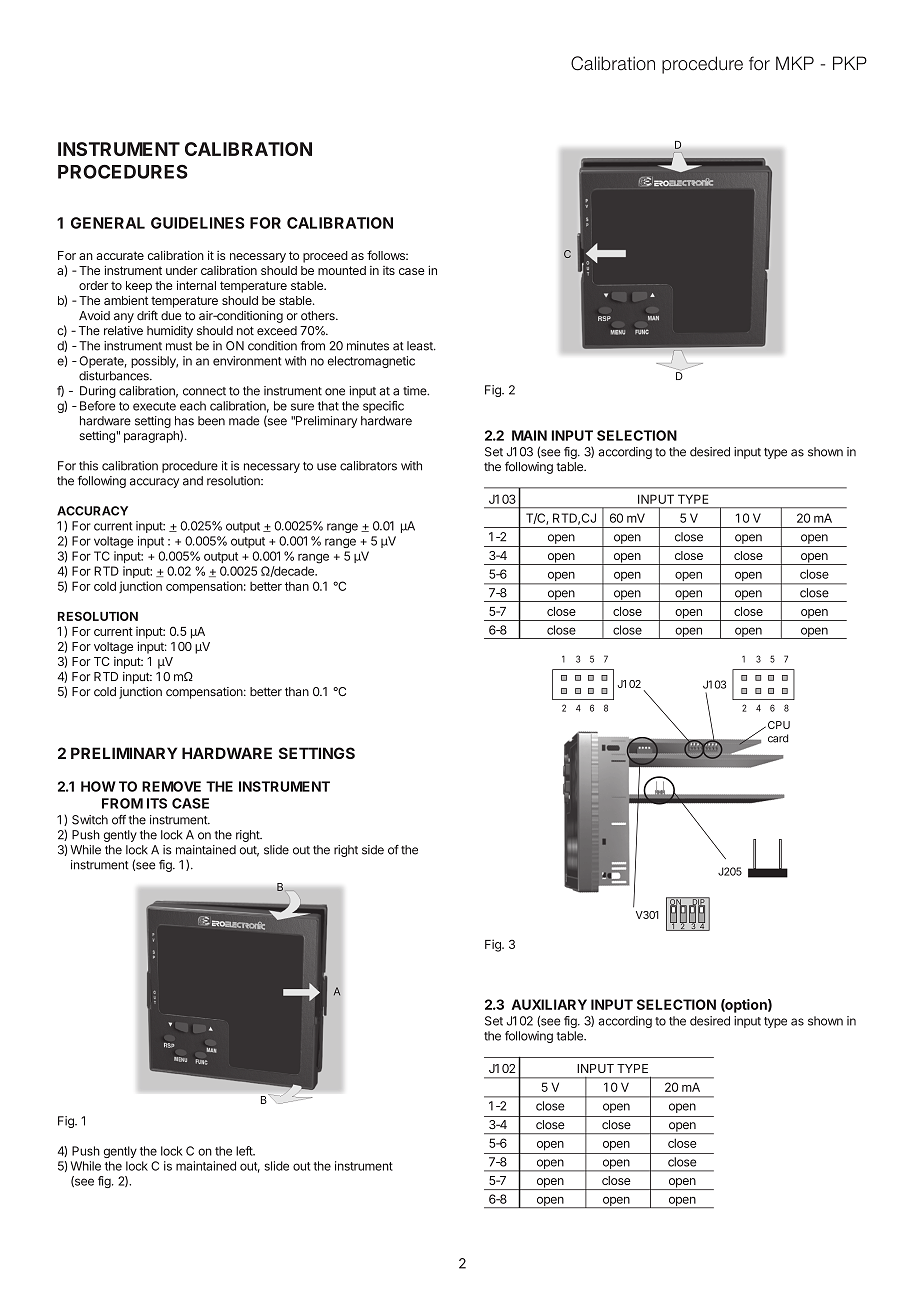 Image resolution: width=924 pixels, height=1308 pixels. Describe the element at coordinates (245, 1151) in the document. I see `left` at that location.
